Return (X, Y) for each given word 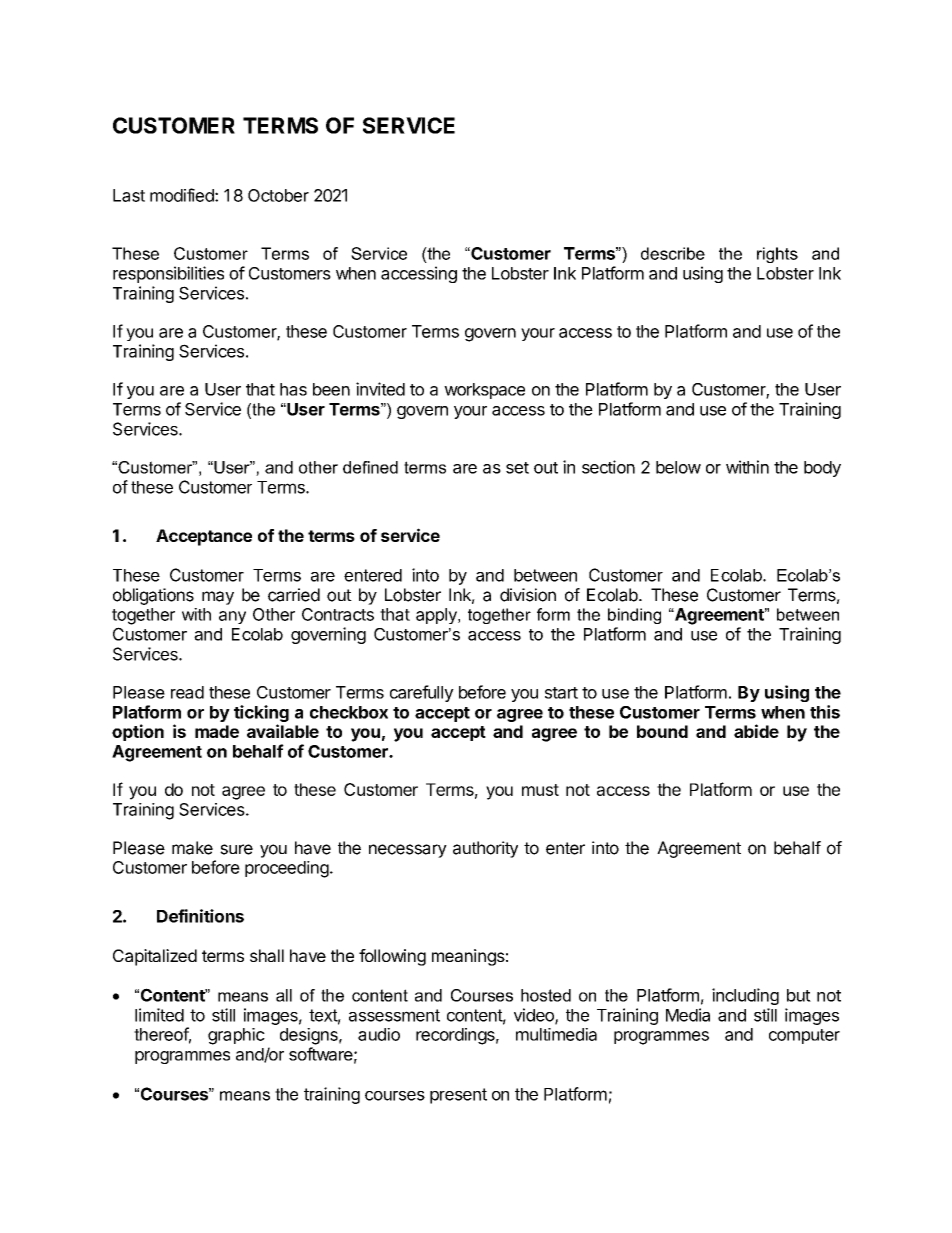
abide (756, 731)
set (517, 468)
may (218, 598)
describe (673, 253)
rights (777, 255)
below (678, 467)
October (278, 195)
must (540, 790)
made (217, 731)
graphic (236, 1036)
